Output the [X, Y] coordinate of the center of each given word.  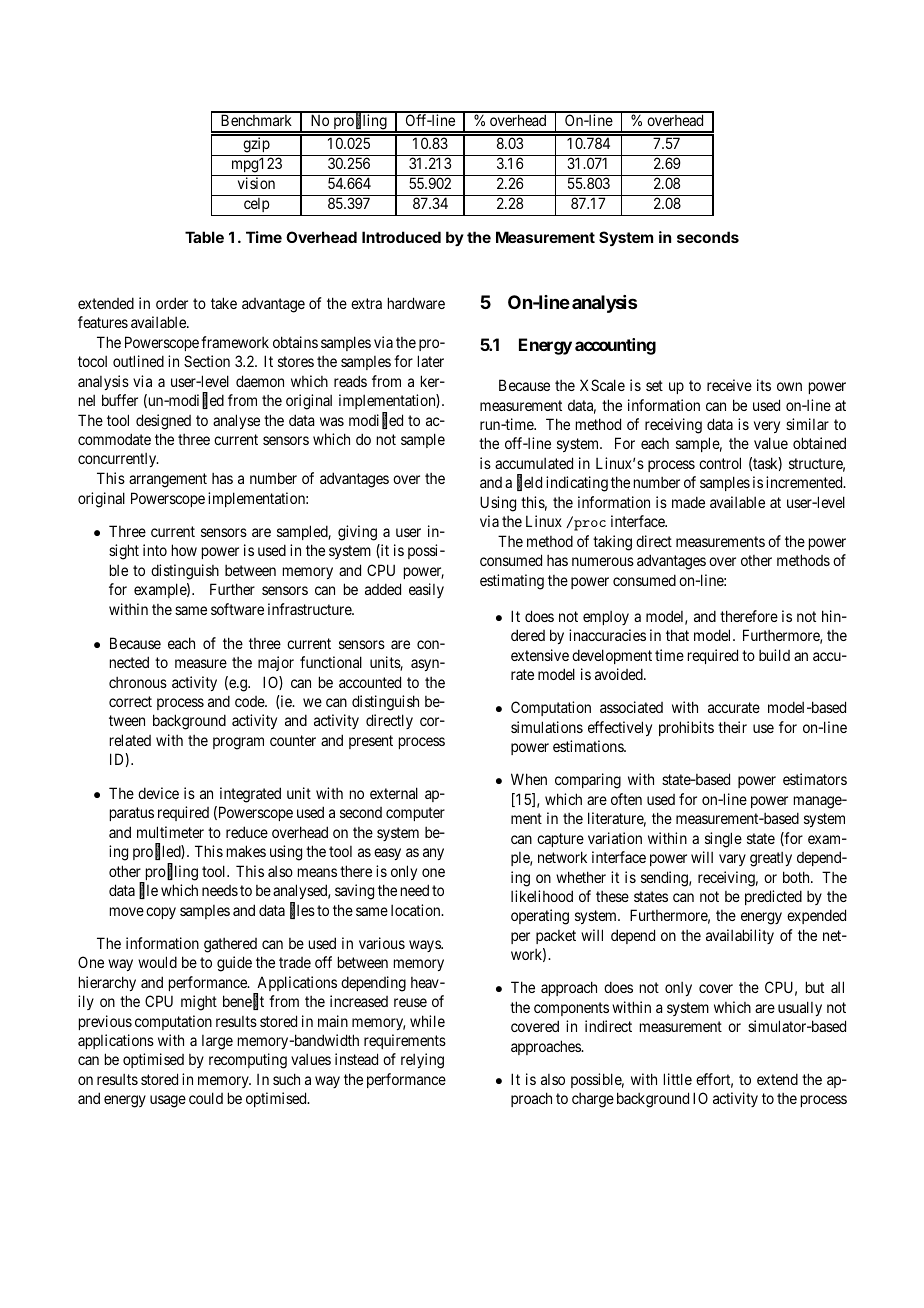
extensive [540, 655]
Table [204, 237]
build [774, 655]
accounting [615, 346]
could [206, 1098]
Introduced [401, 237]
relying [422, 1061]
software [237, 609]
